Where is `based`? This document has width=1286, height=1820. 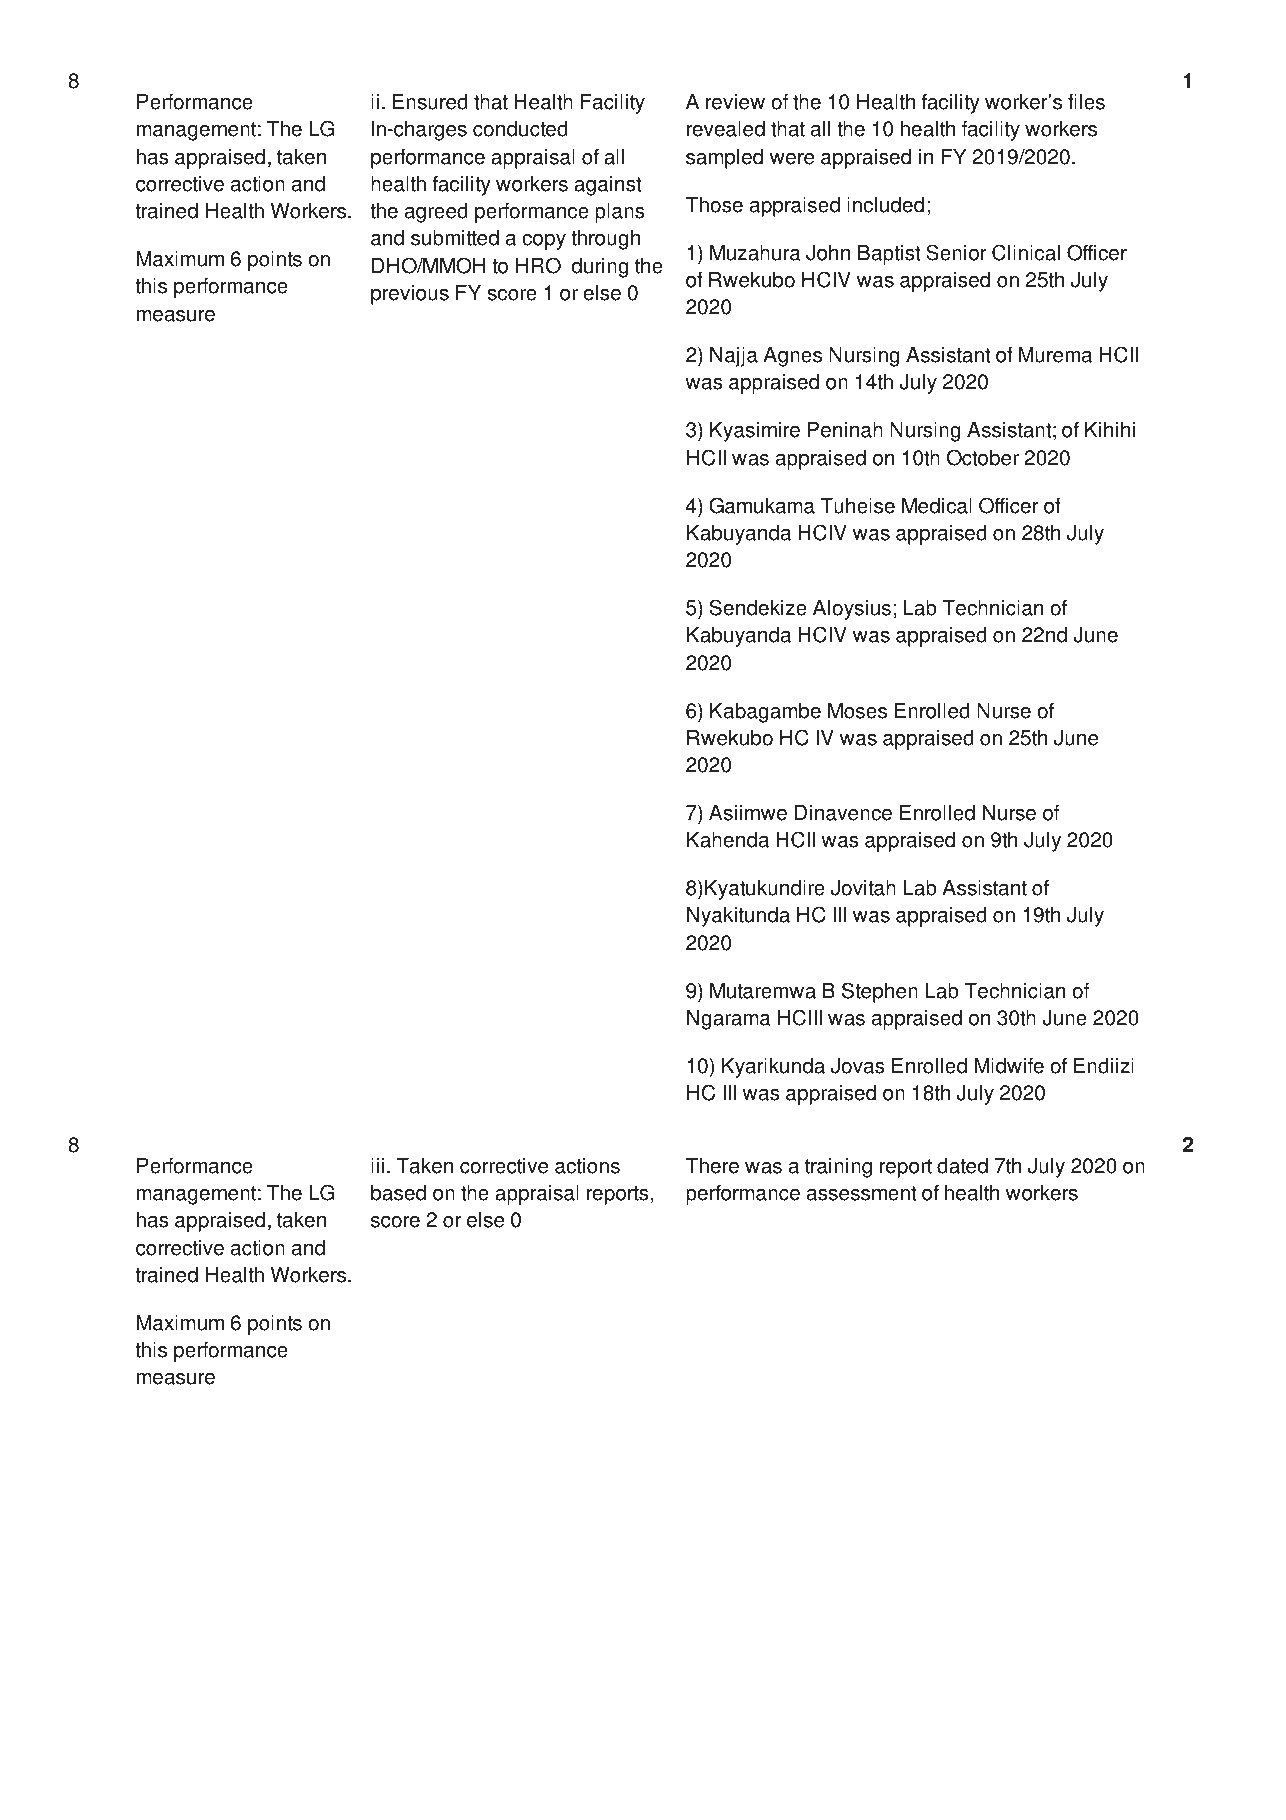
based is located at coordinates (398, 1193).
